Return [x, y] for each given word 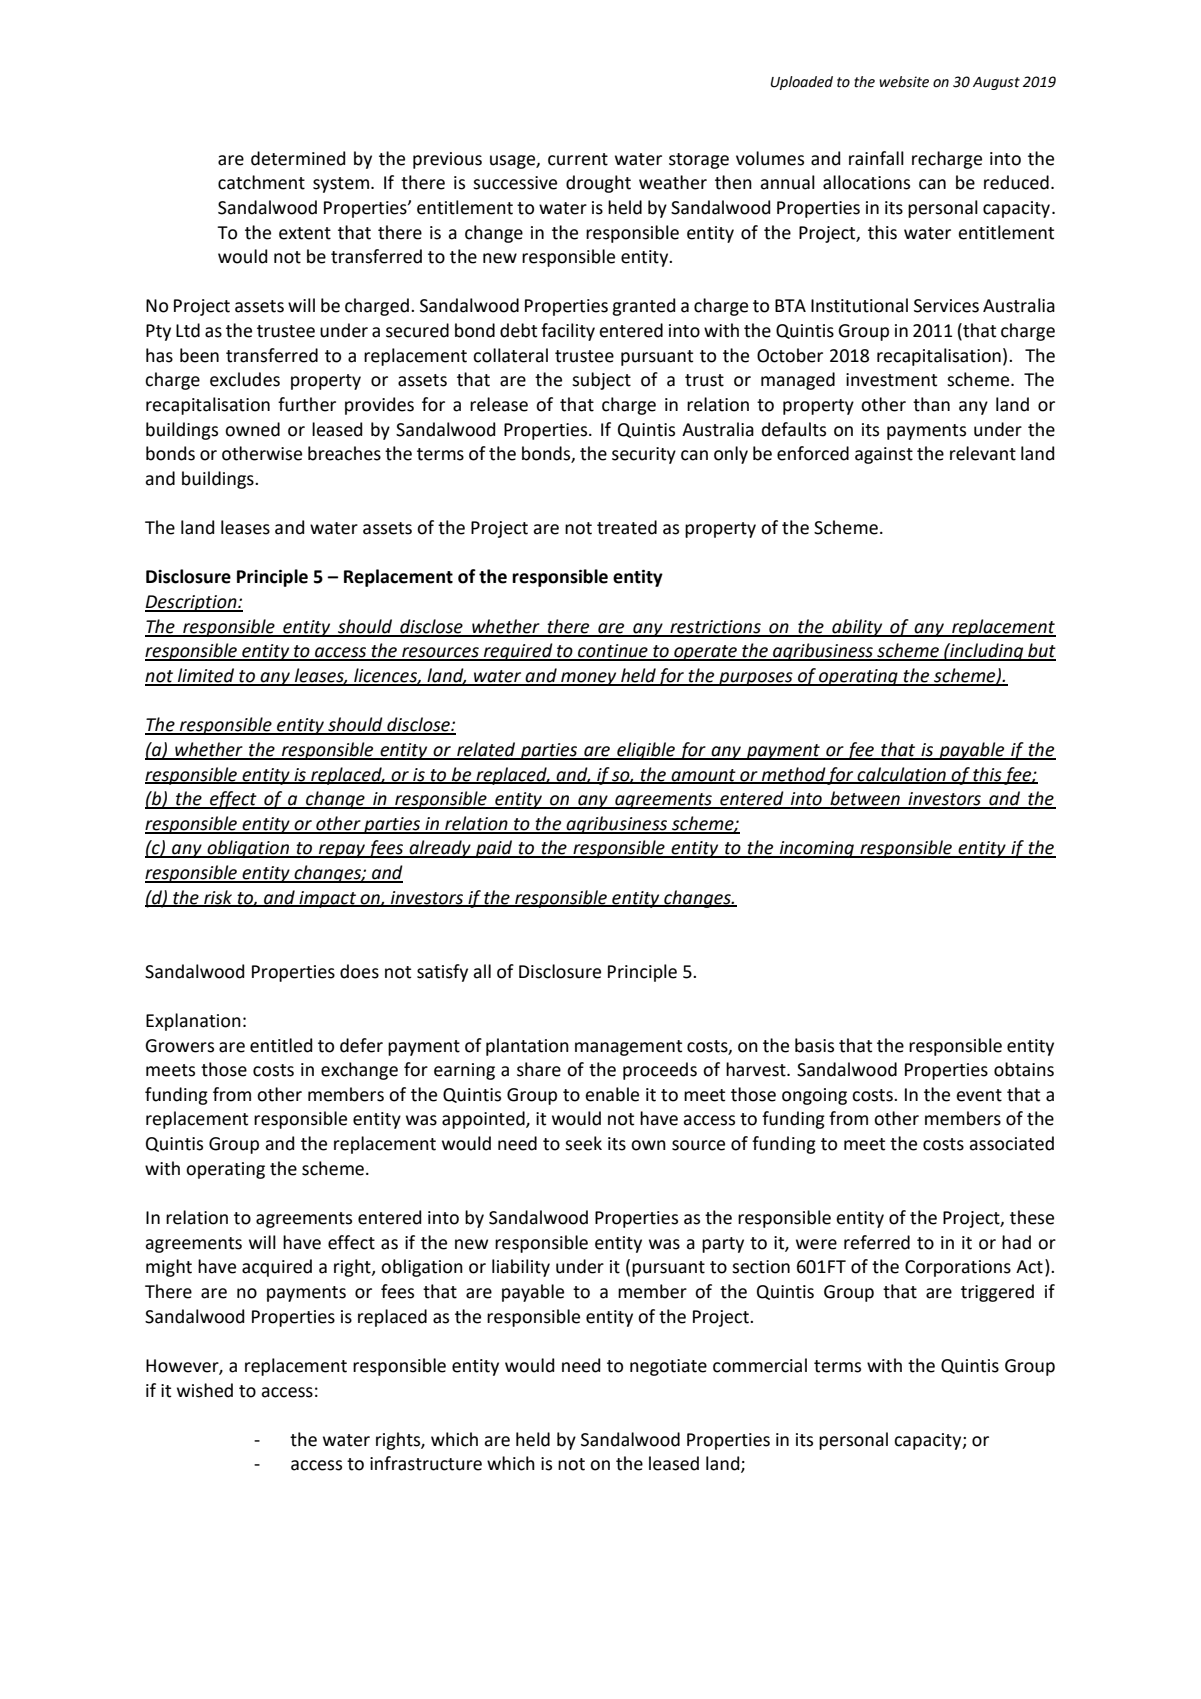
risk [218, 898]
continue [613, 652]
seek [583, 1143]
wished [205, 1390]
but [1041, 651]
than [931, 404]
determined [298, 158]
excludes [245, 379]
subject [601, 381]
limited [206, 676]
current [578, 159]
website [904, 82]
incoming [817, 849]
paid [494, 849]
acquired [277, 1268]
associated [1011, 1143]
